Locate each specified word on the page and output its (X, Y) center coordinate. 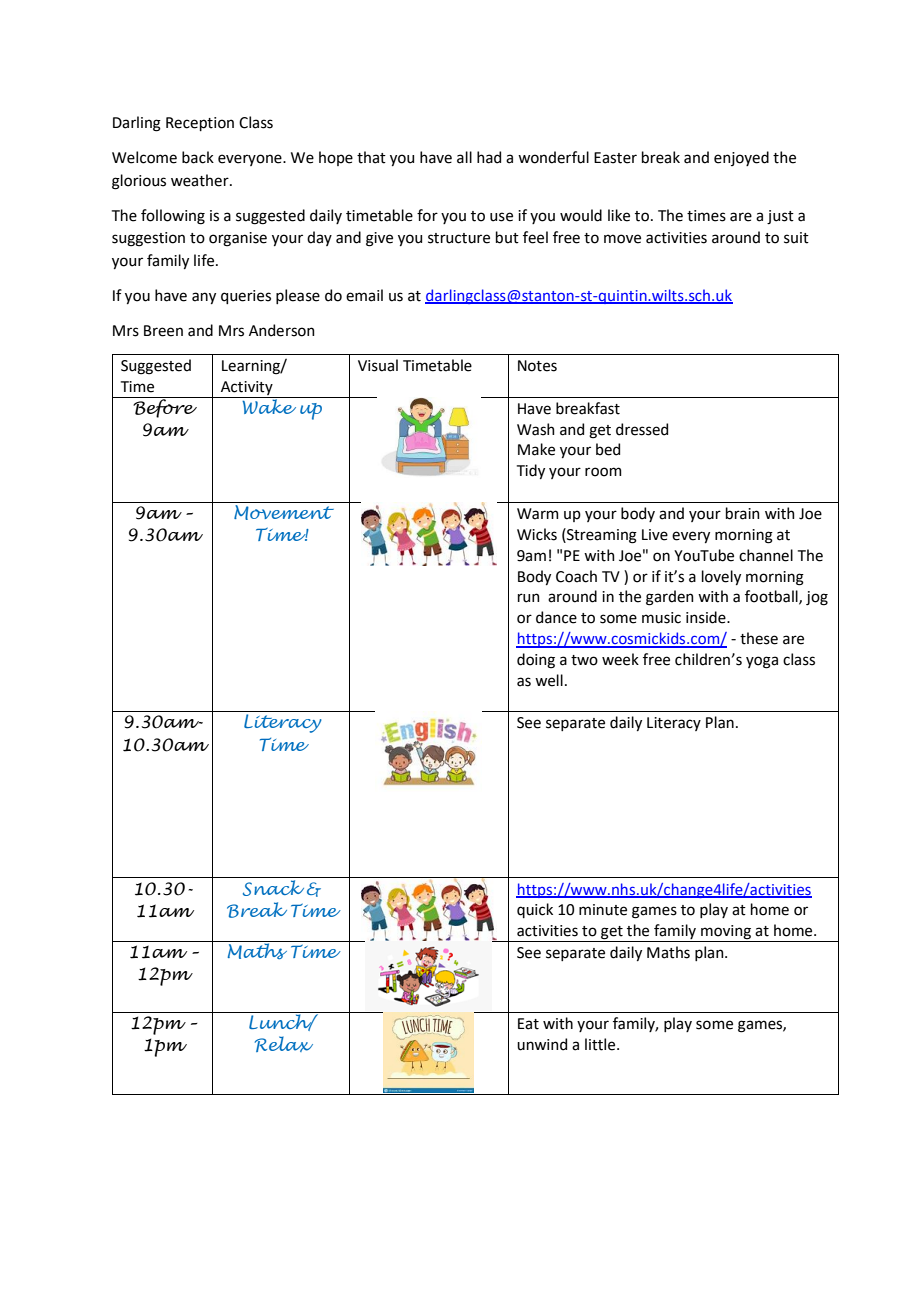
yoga (762, 662)
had (489, 157)
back (198, 157)
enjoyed (741, 158)
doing (536, 661)
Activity (247, 388)
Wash (536, 429)
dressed (642, 429)
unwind (542, 1044)
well (549, 680)
